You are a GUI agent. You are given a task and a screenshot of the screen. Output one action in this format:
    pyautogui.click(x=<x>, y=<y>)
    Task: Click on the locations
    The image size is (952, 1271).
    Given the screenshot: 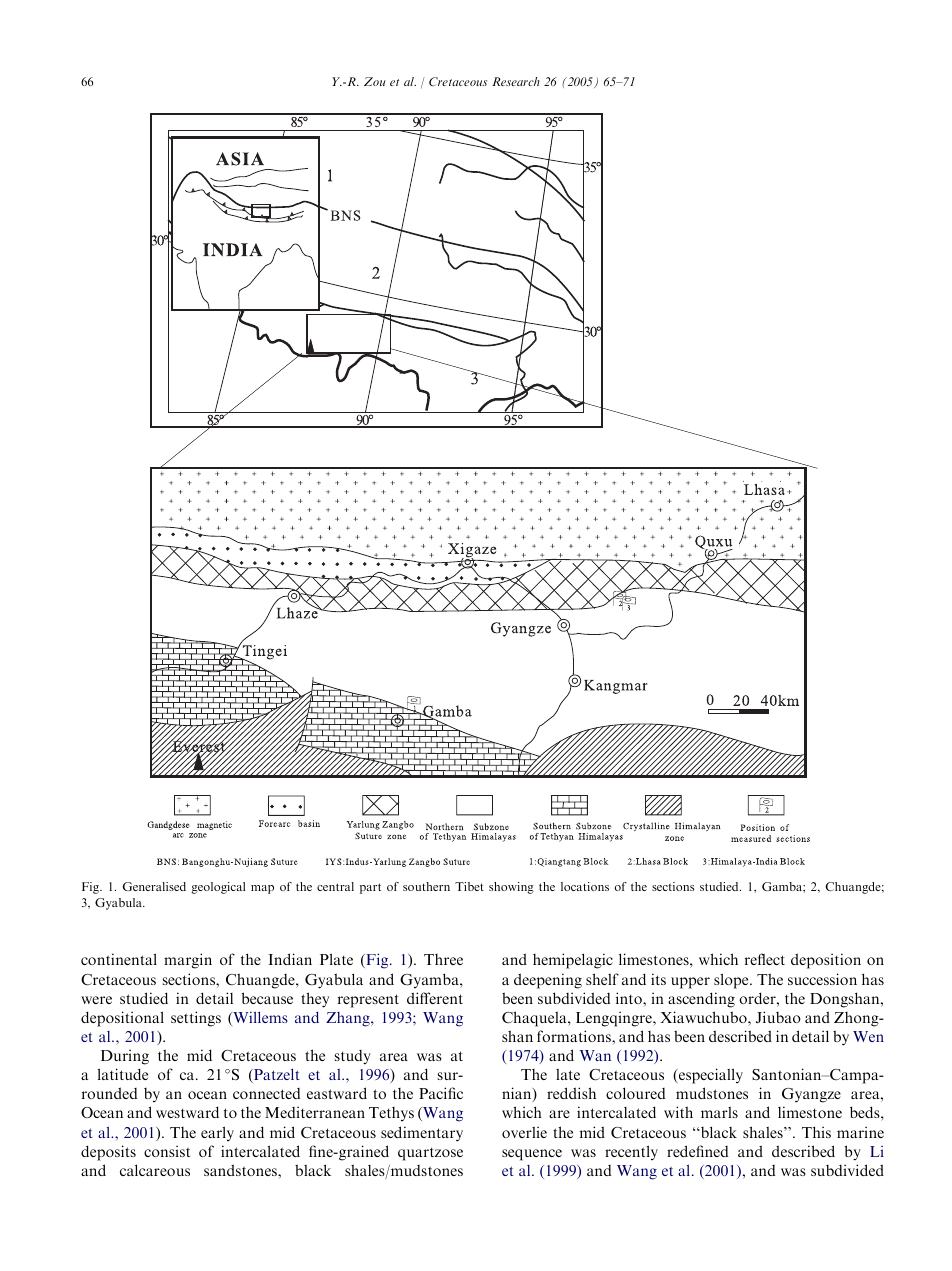 What is the action you would take?
    pyautogui.click(x=585, y=886)
